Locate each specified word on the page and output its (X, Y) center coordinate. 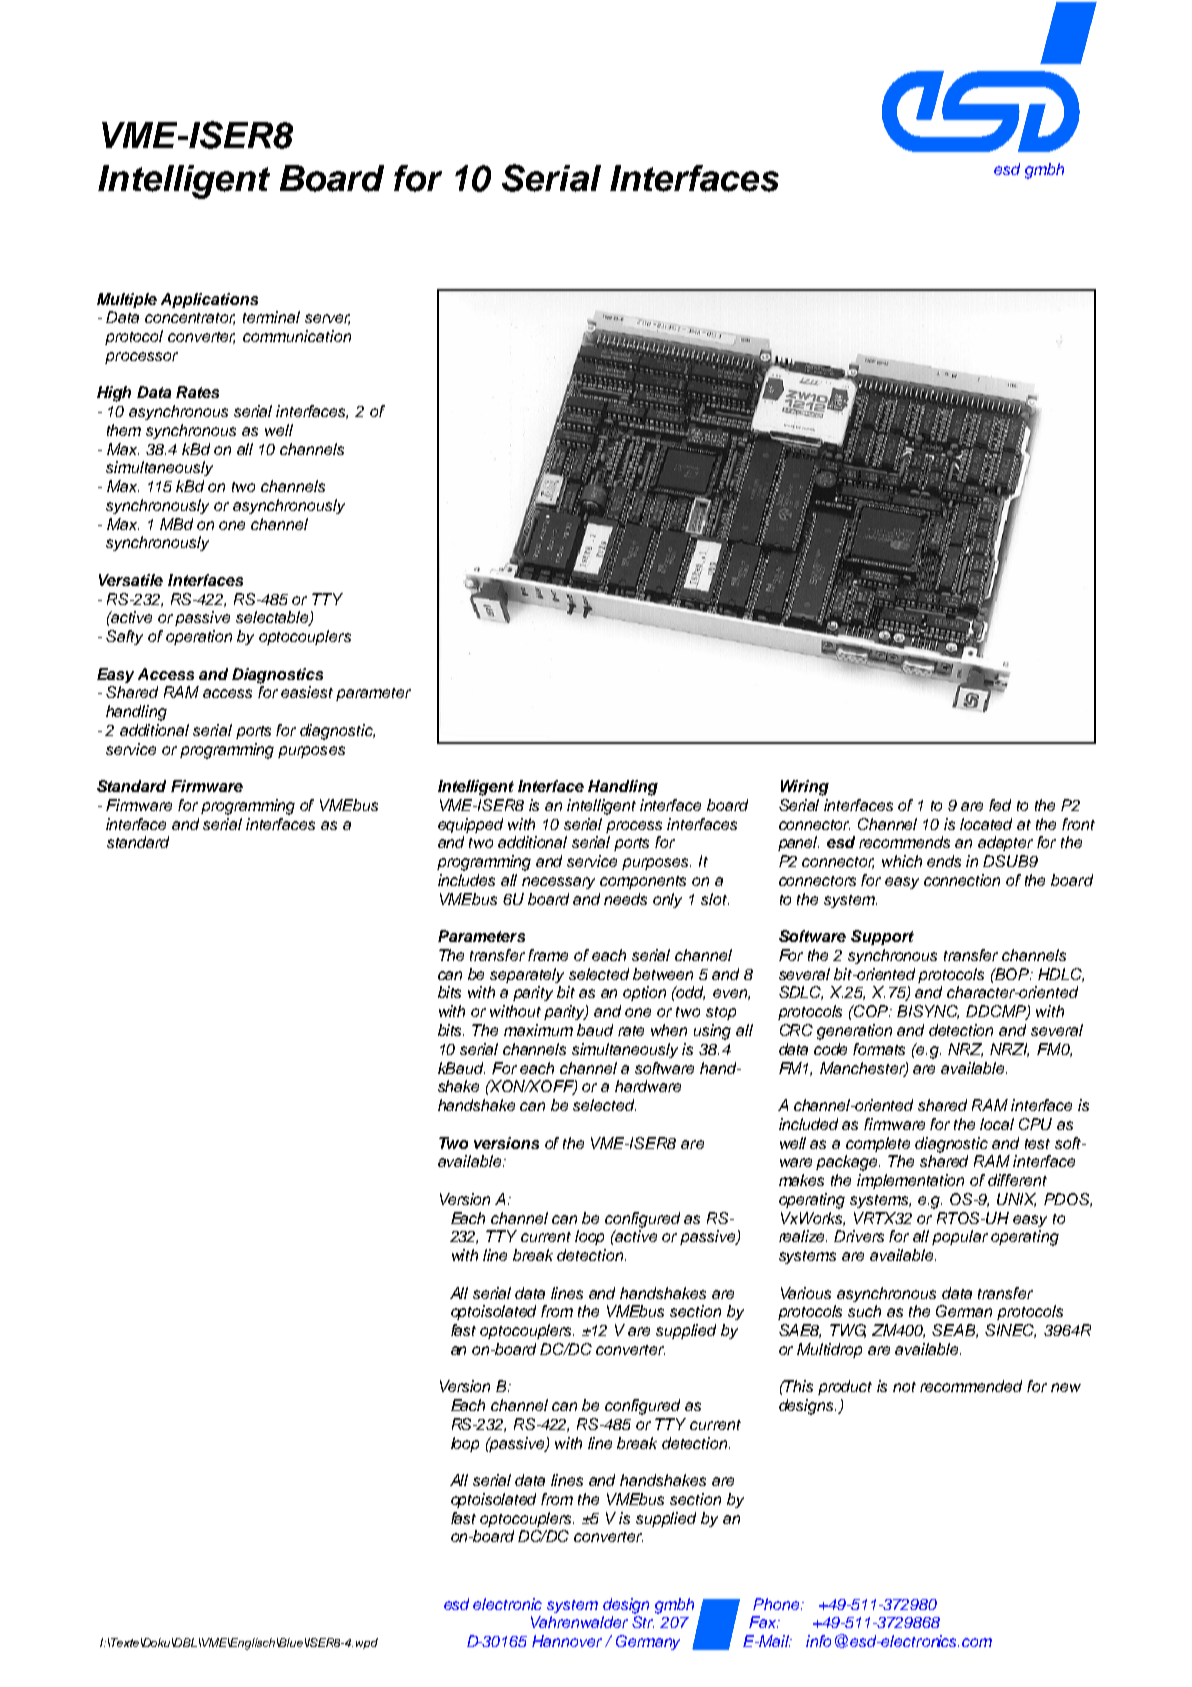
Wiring (805, 788)
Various (806, 1293)
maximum (538, 1030)
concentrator (190, 319)
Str (643, 1622)
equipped (470, 825)
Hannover (567, 1641)
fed (1000, 805)
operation (199, 637)
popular (960, 1237)
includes (466, 880)
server (327, 319)
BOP (1012, 974)
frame (548, 955)
